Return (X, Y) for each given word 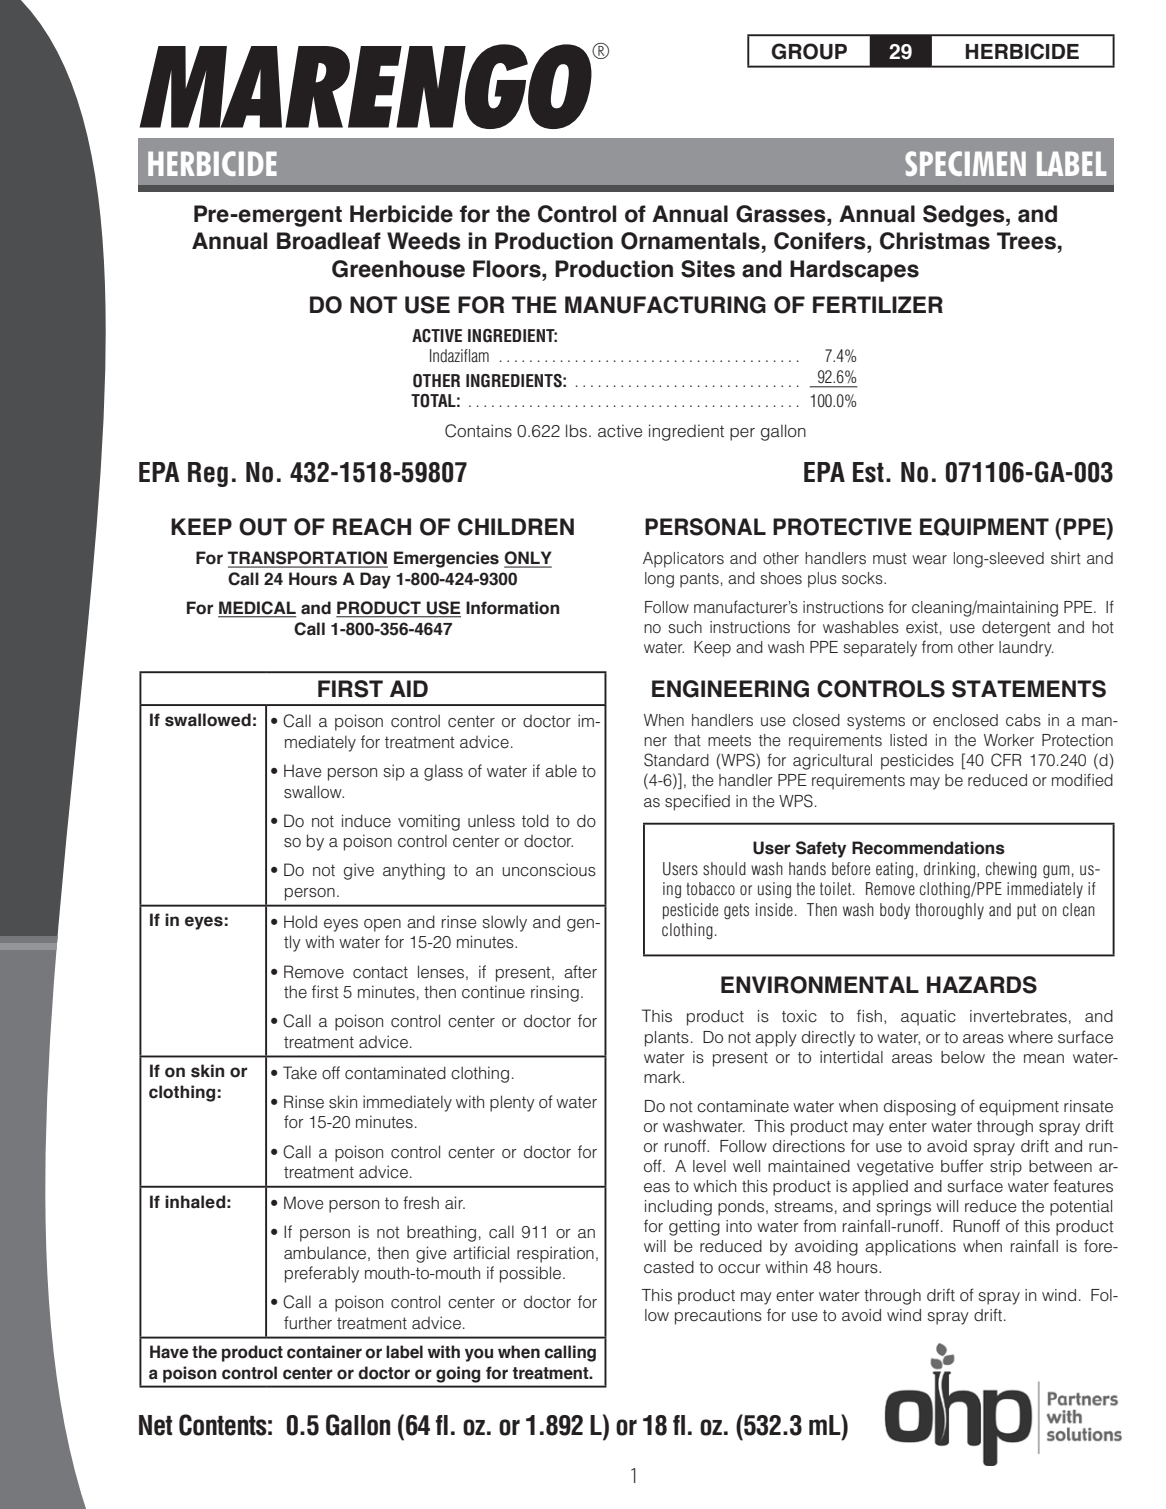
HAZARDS (982, 985)
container (324, 1352)
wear (929, 560)
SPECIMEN (965, 163)
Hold (300, 921)
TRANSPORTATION (308, 559)
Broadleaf (329, 241)
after (580, 971)
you (479, 1355)
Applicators (683, 560)
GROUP (809, 51)
